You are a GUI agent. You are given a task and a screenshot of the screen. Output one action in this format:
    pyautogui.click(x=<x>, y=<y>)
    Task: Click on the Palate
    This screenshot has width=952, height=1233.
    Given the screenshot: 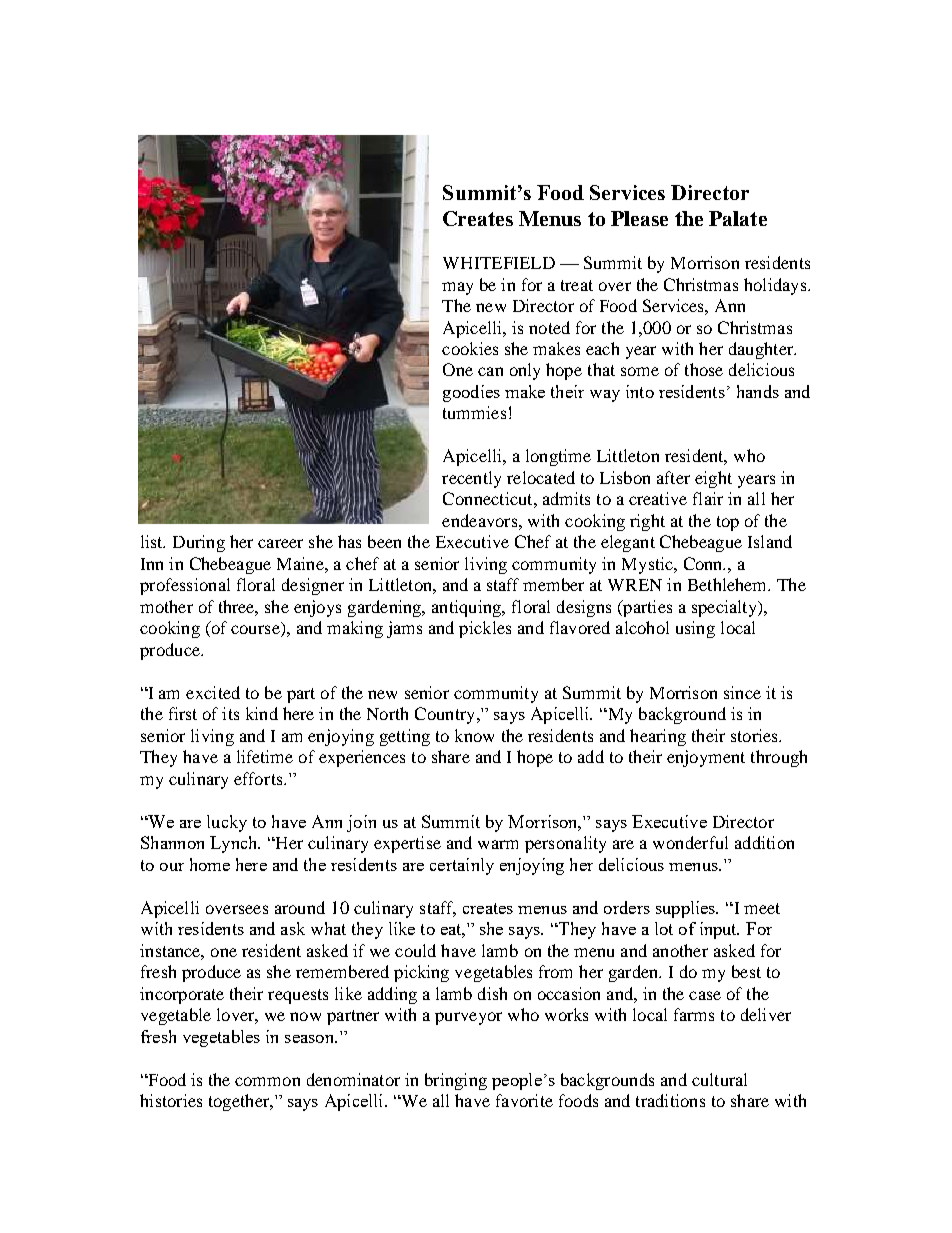 What is the action you would take?
    pyautogui.click(x=738, y=218)
